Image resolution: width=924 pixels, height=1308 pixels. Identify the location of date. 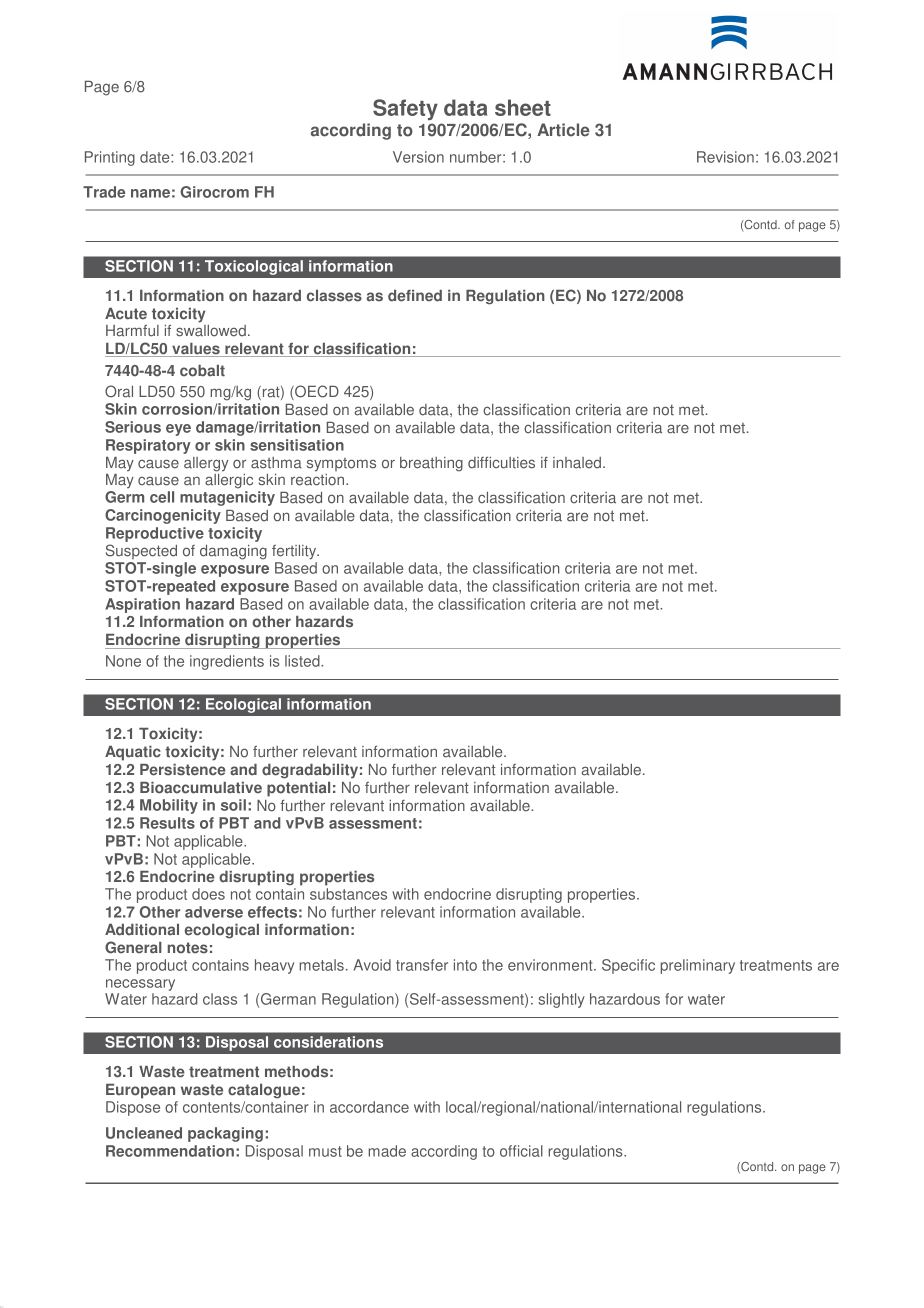
(156, 157).
